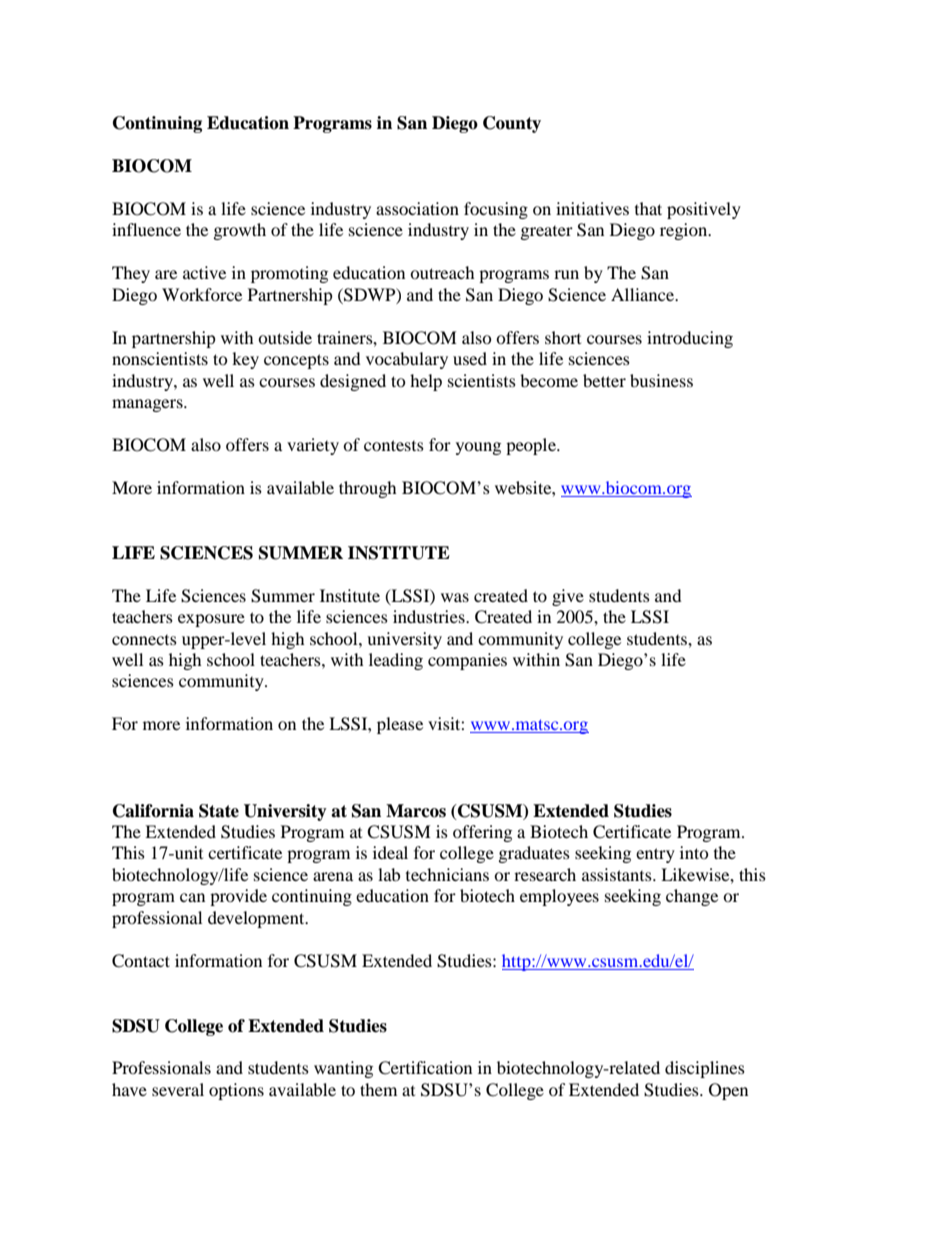  What do you see at coordinates (417, 208) in the screenshot?
I see `association` at bounding box center [417, 208].
